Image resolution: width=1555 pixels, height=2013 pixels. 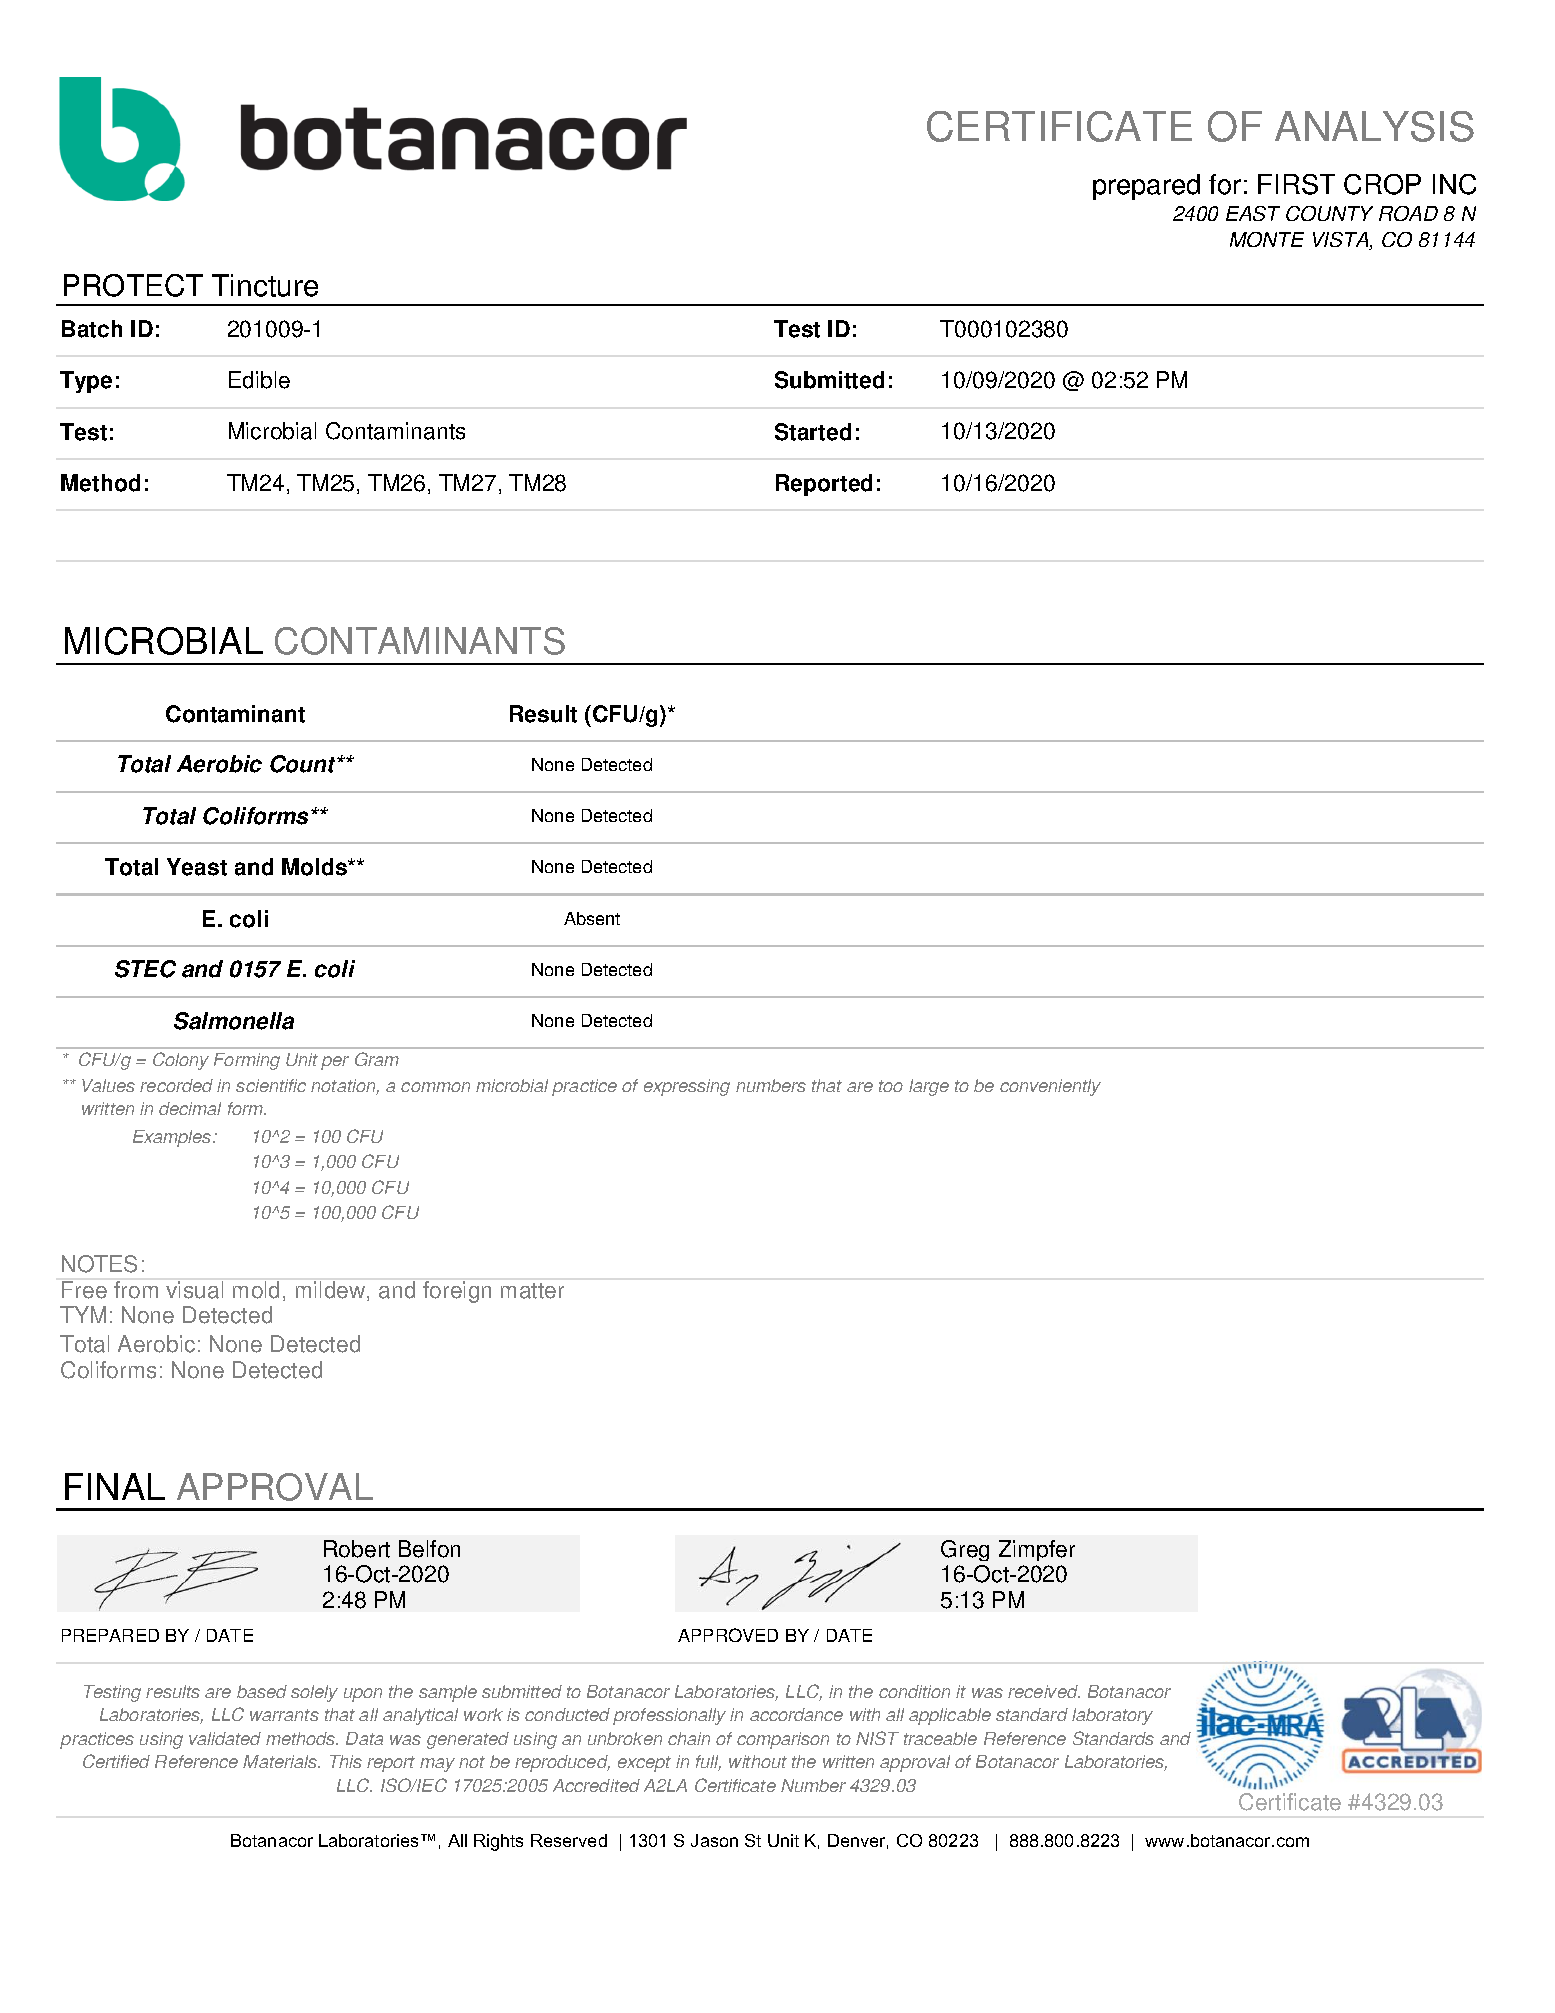 What do you see at coordinates (1296, 184) in the screenshot?
I see `FIRST` at bounding box center [1296, 184].
